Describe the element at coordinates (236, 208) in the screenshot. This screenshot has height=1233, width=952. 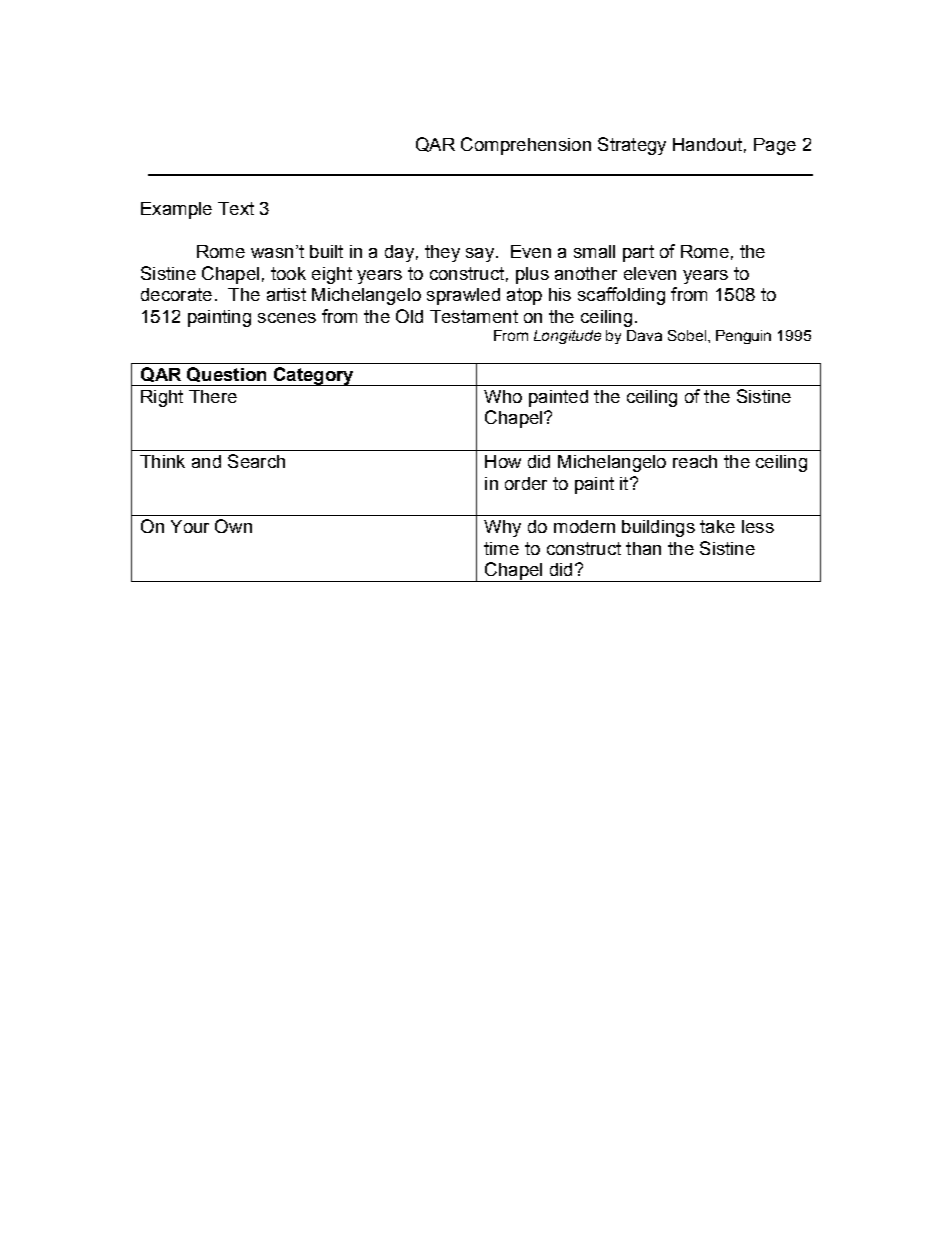
I see `Text` at that location.
